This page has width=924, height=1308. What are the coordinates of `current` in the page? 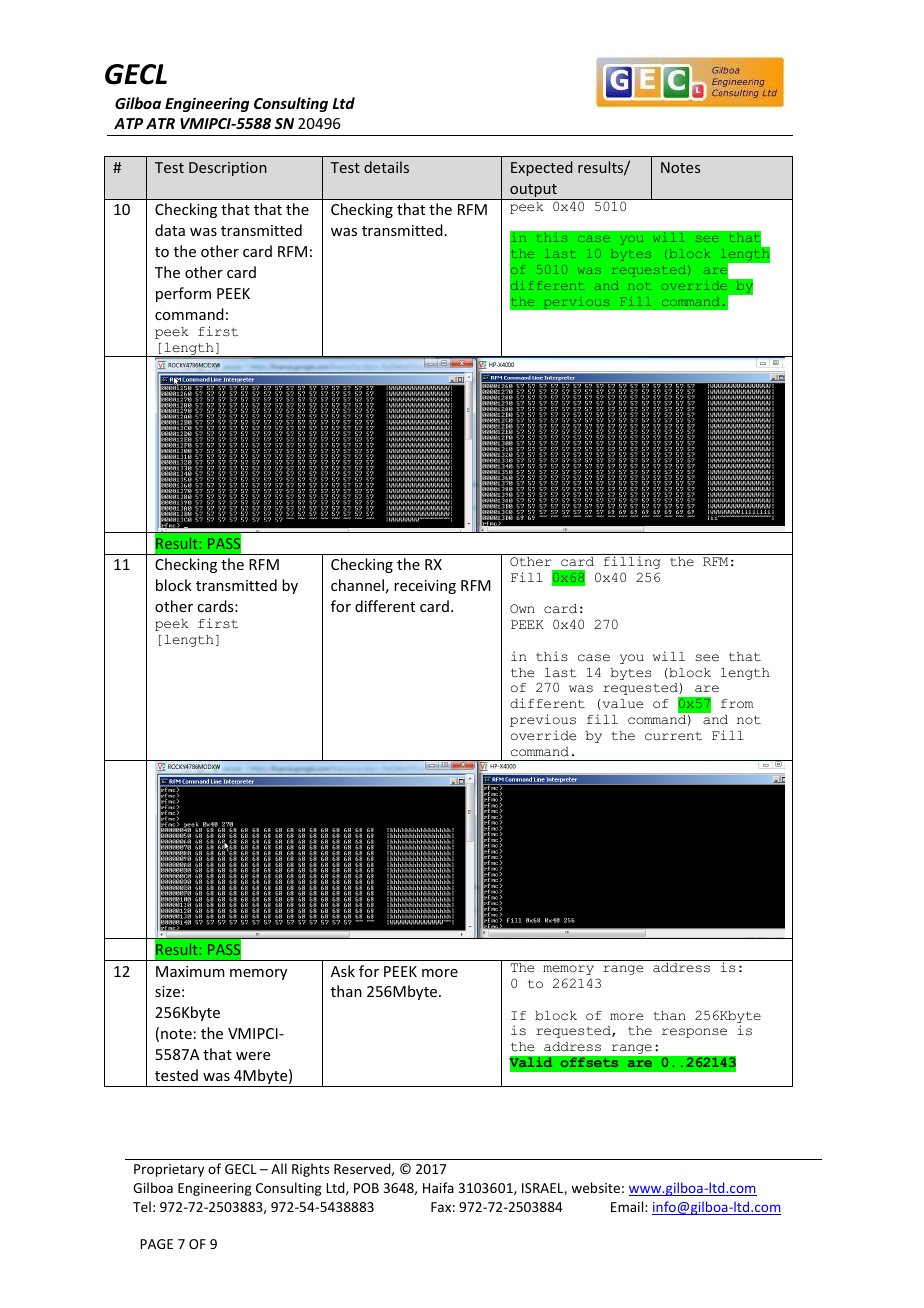 It's located at (673, 736).
